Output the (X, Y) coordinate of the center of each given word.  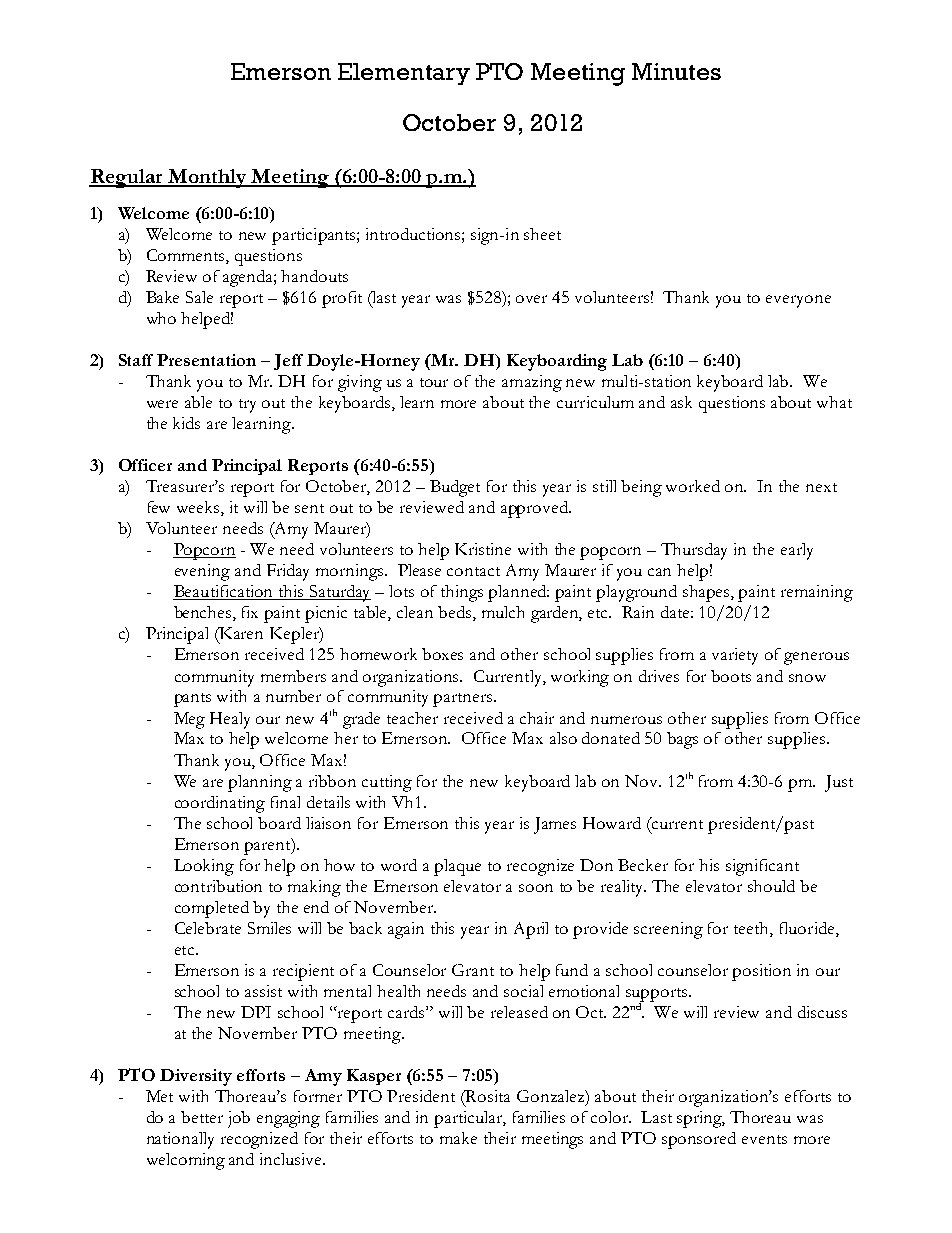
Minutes (676, 71)
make (458, 1138)
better (202, 1117)
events (764, 1139)
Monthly (207, 178)
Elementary (404, 74)
